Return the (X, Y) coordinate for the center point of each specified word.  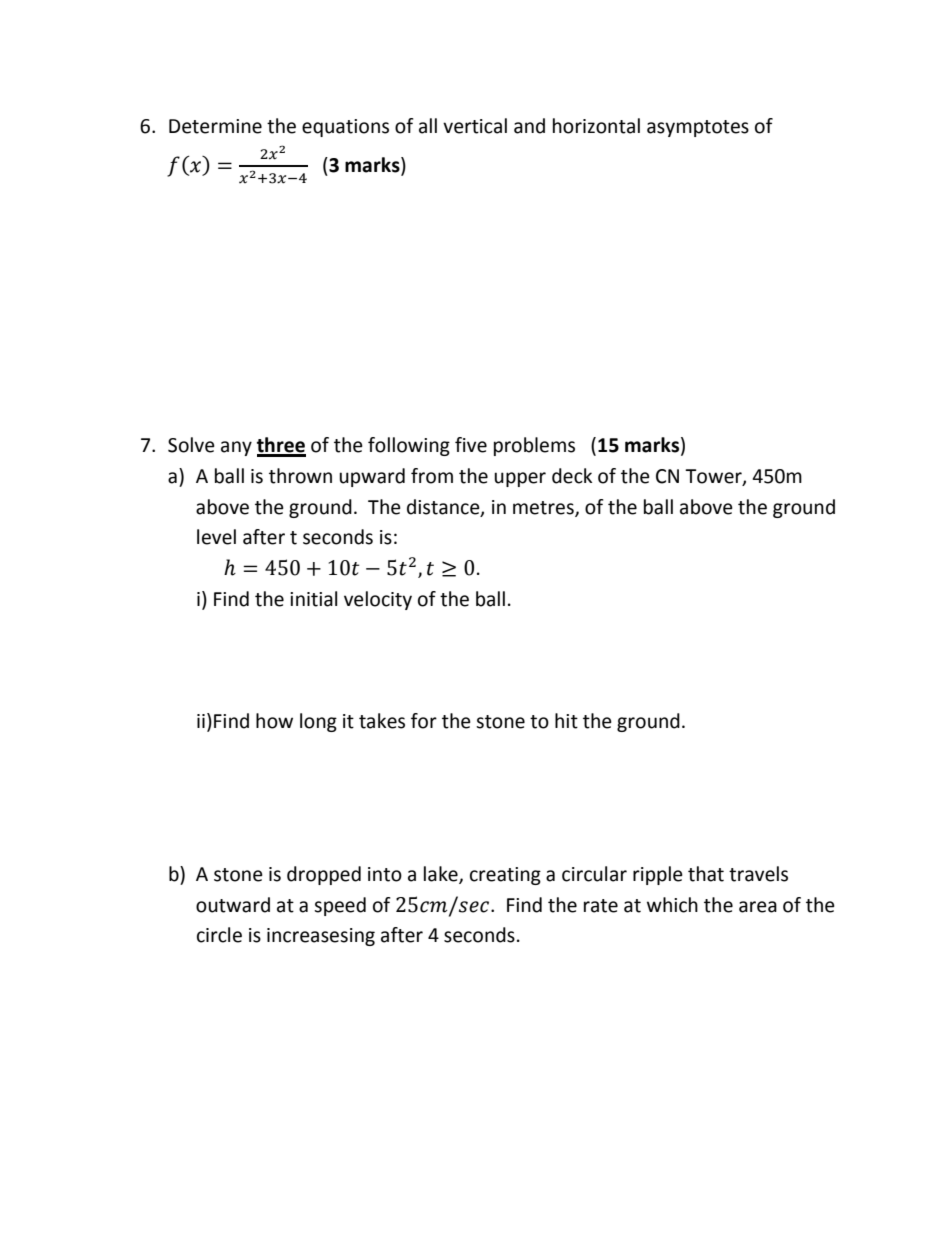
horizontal (596, 126)
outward (233, 905)
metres (544, 508)
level (216, 537)
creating (505, 876)
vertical (475, 126)
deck (572, 476)
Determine (215, 126)
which (672, 905)
